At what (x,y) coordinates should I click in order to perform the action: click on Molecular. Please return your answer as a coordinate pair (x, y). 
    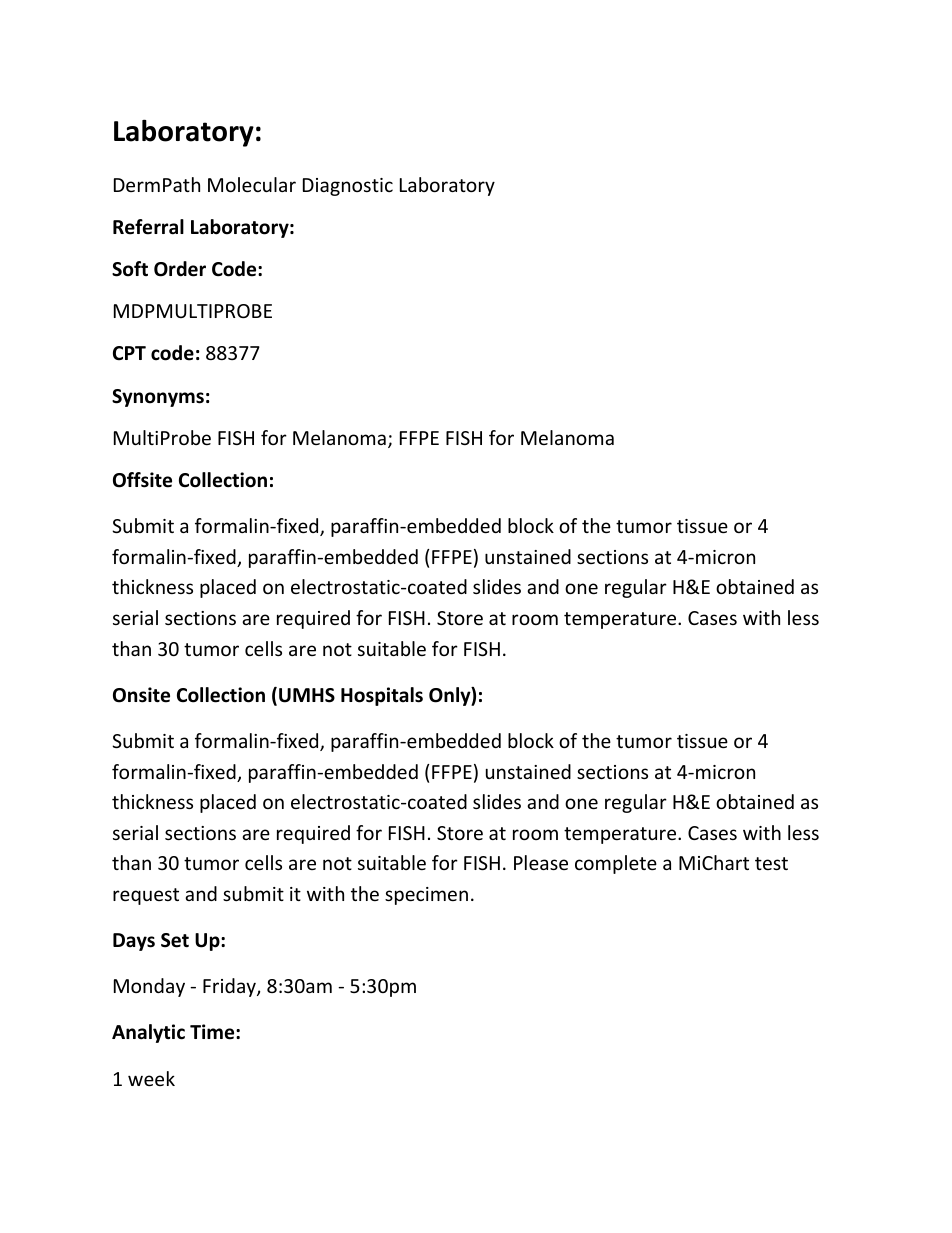
    Looking at the image, I should click on (252, 184).
